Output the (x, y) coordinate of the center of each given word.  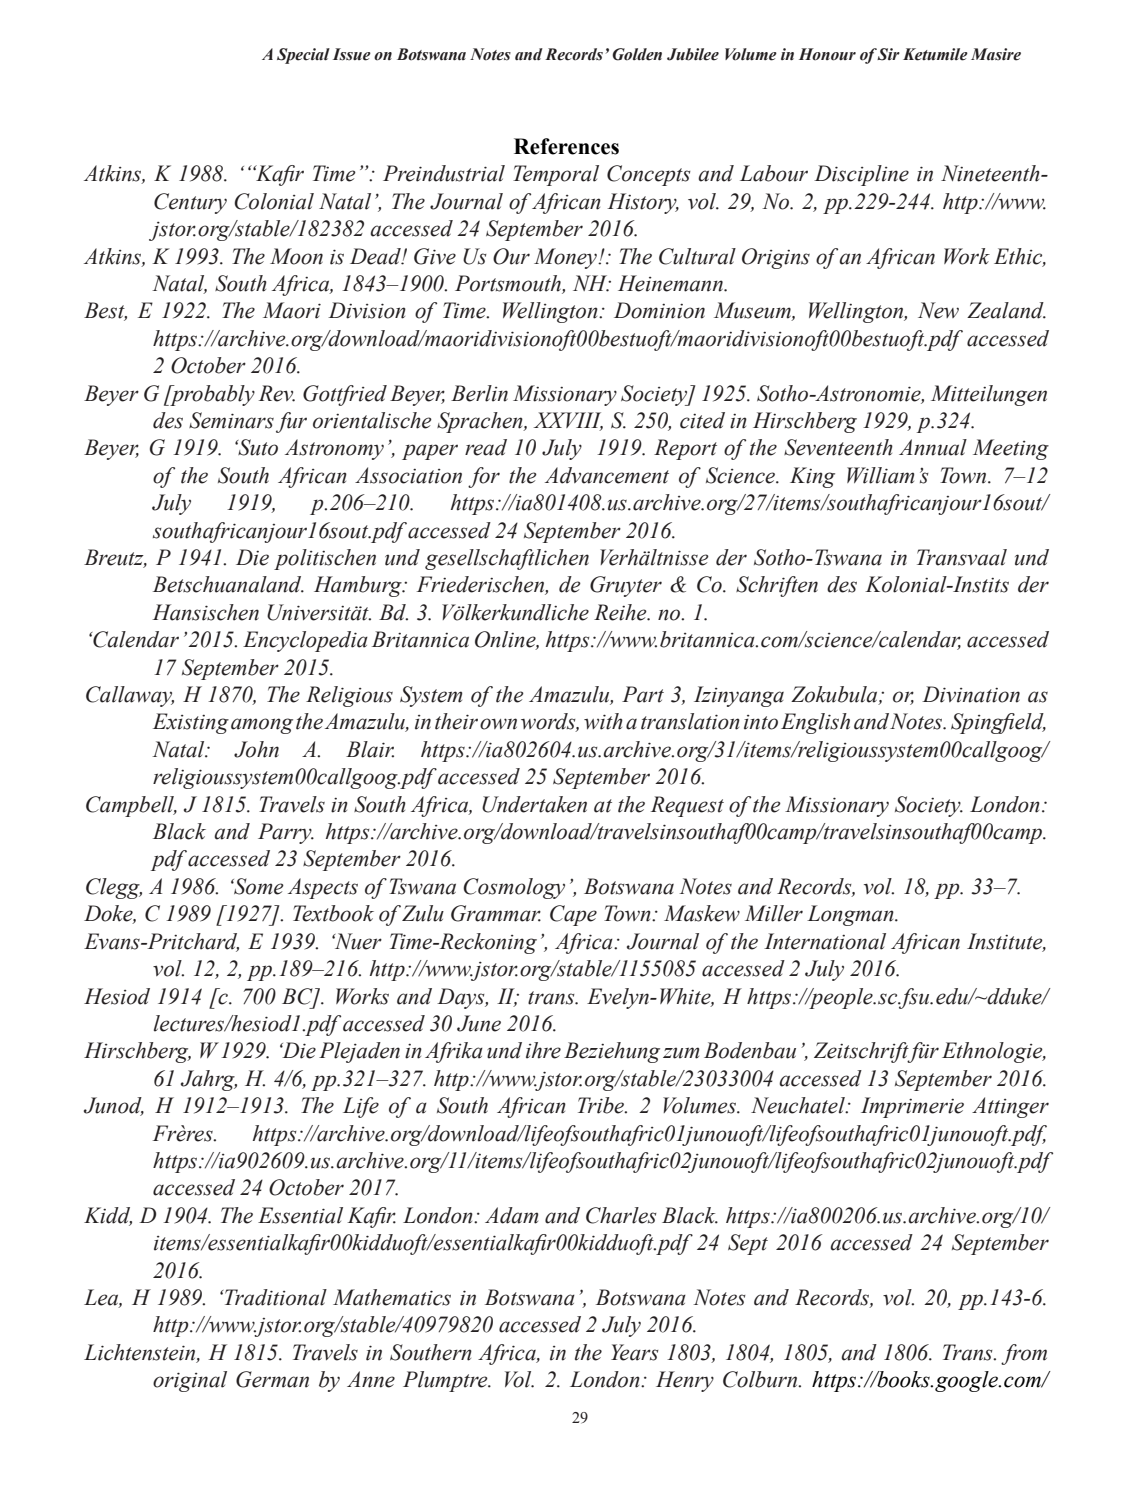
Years (635, 1352)
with (603, 721)
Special (303, 56)
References (566, 146)
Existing (191, 723)
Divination (971, 694)
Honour (827, 54)
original (190, 1381)
